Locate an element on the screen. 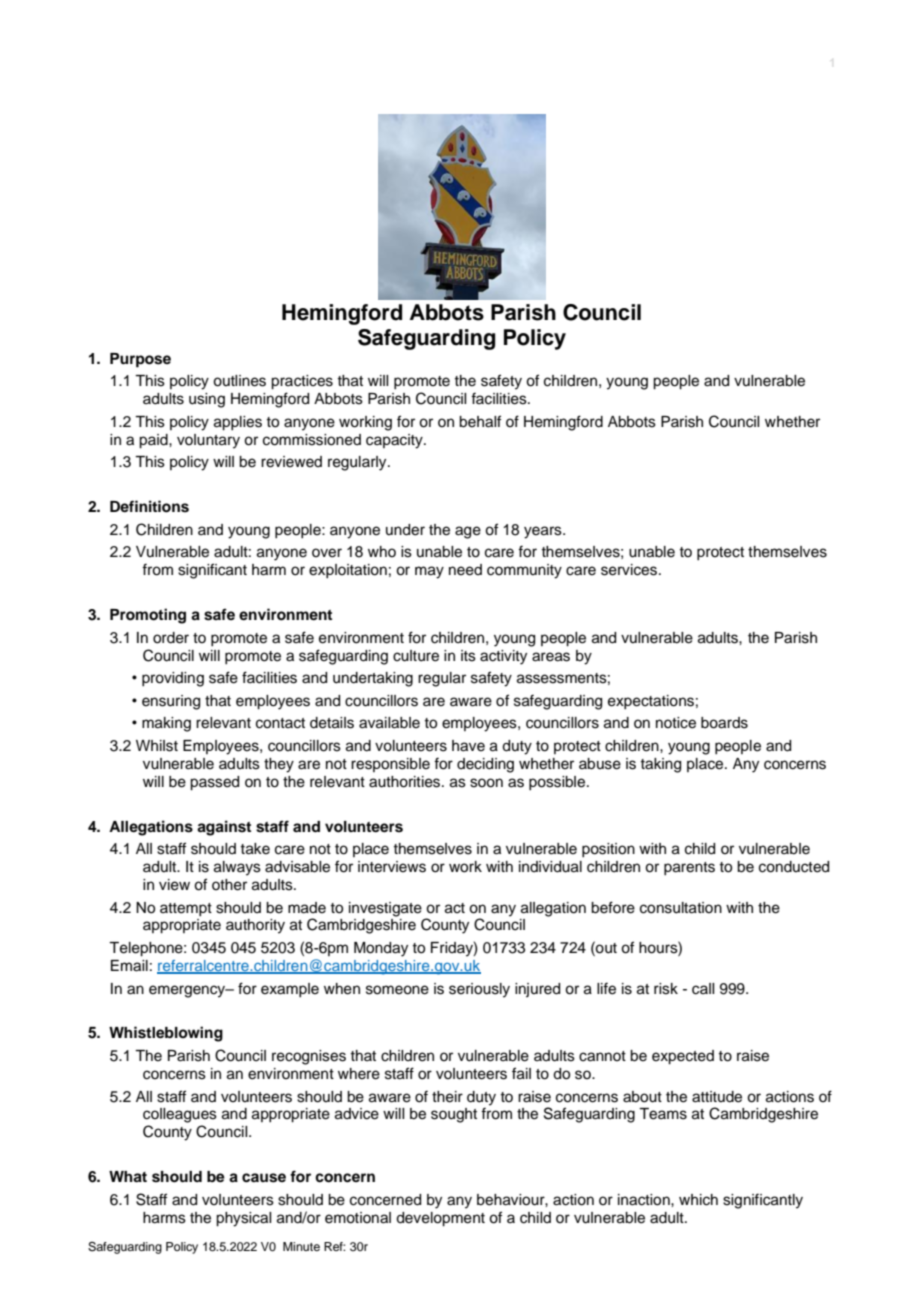 This screenshot has height=1309, width=924. physical is located at coordinates (243, 1219).
